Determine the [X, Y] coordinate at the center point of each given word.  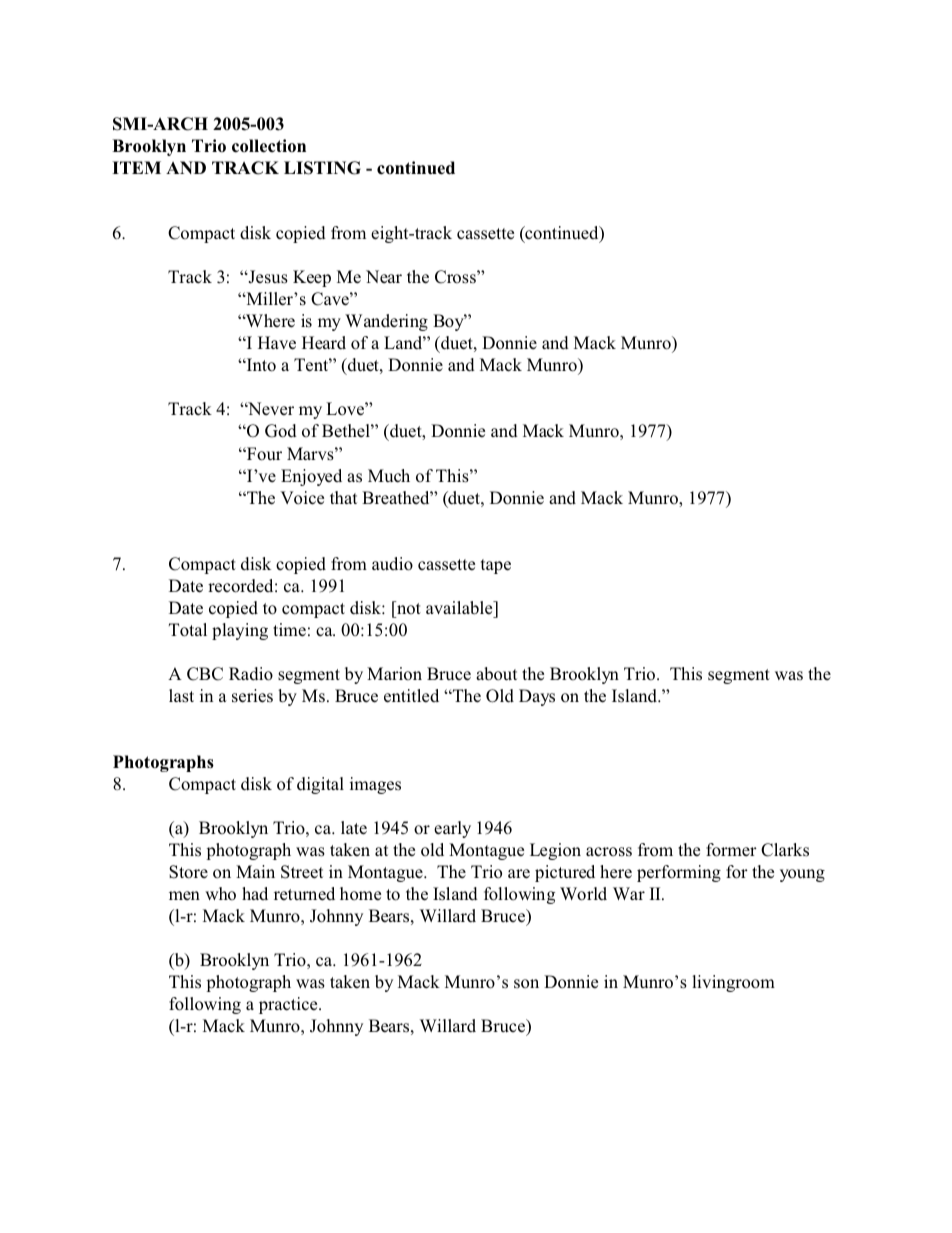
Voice [302, 498]
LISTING [322, 168]
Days [537, 697]
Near [384, 276]
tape [496, 566]
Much [389, 476]
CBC [205, 674]
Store [188, 872]
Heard [324, 342]
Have [277, 343]
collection [269, 146]
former [731, 850]
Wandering [386, 322]
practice [289, 1005]
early [452, 829]
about [496, 674]
